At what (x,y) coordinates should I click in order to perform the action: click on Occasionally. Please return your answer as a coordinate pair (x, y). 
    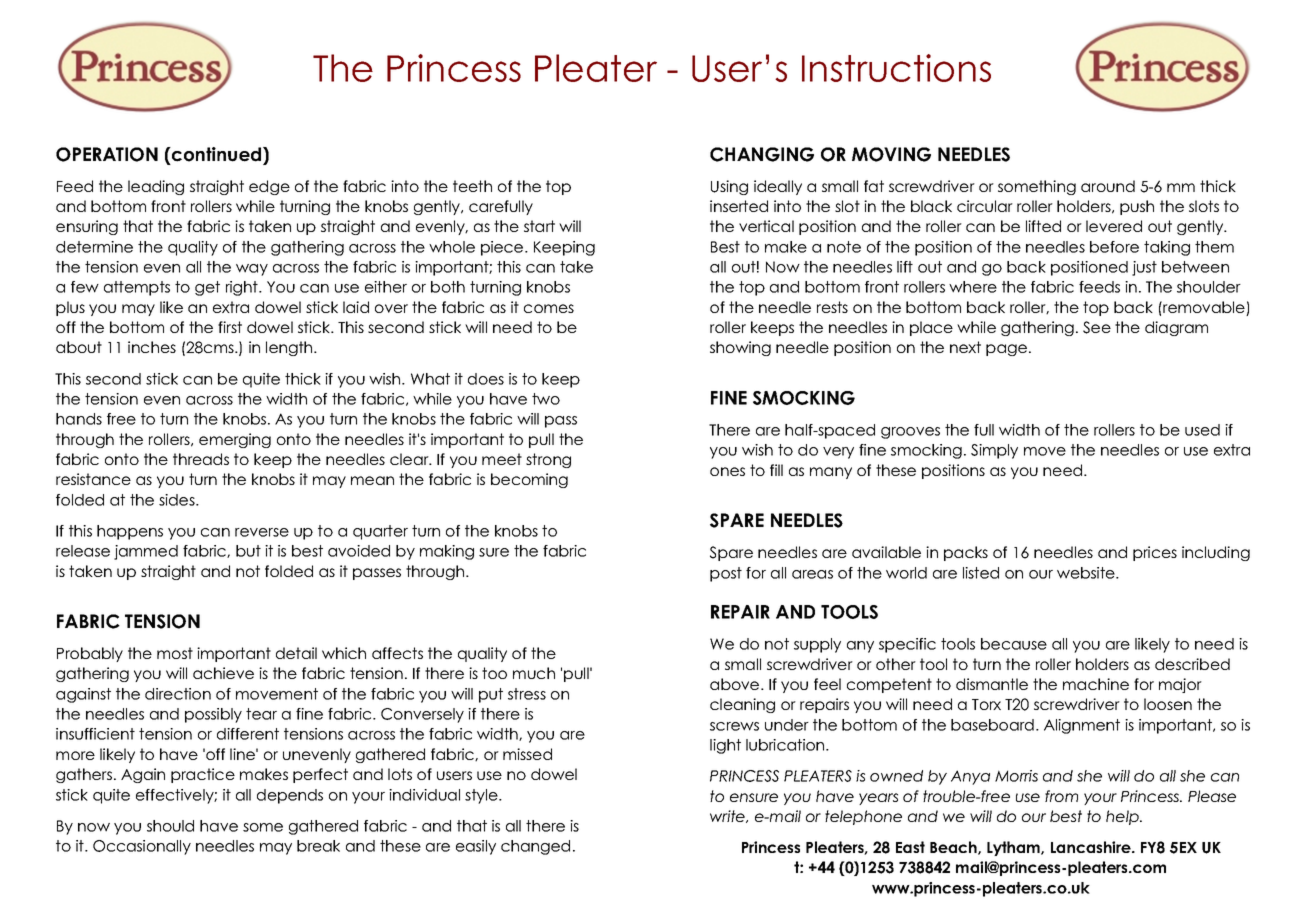
    Looking at the image, I should click on (142, 847).
